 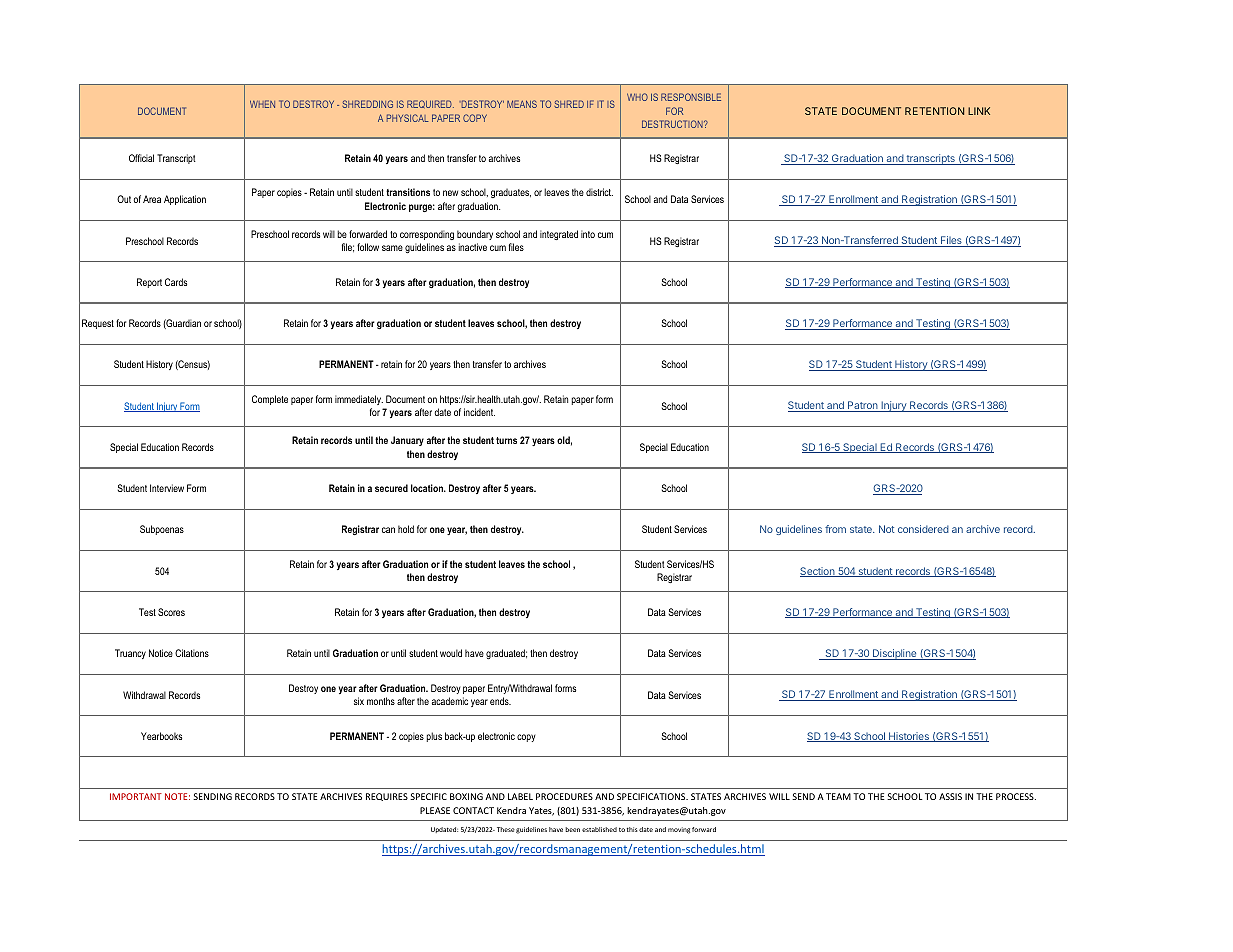 I want to click on considered, so click(x=923, y=529).
